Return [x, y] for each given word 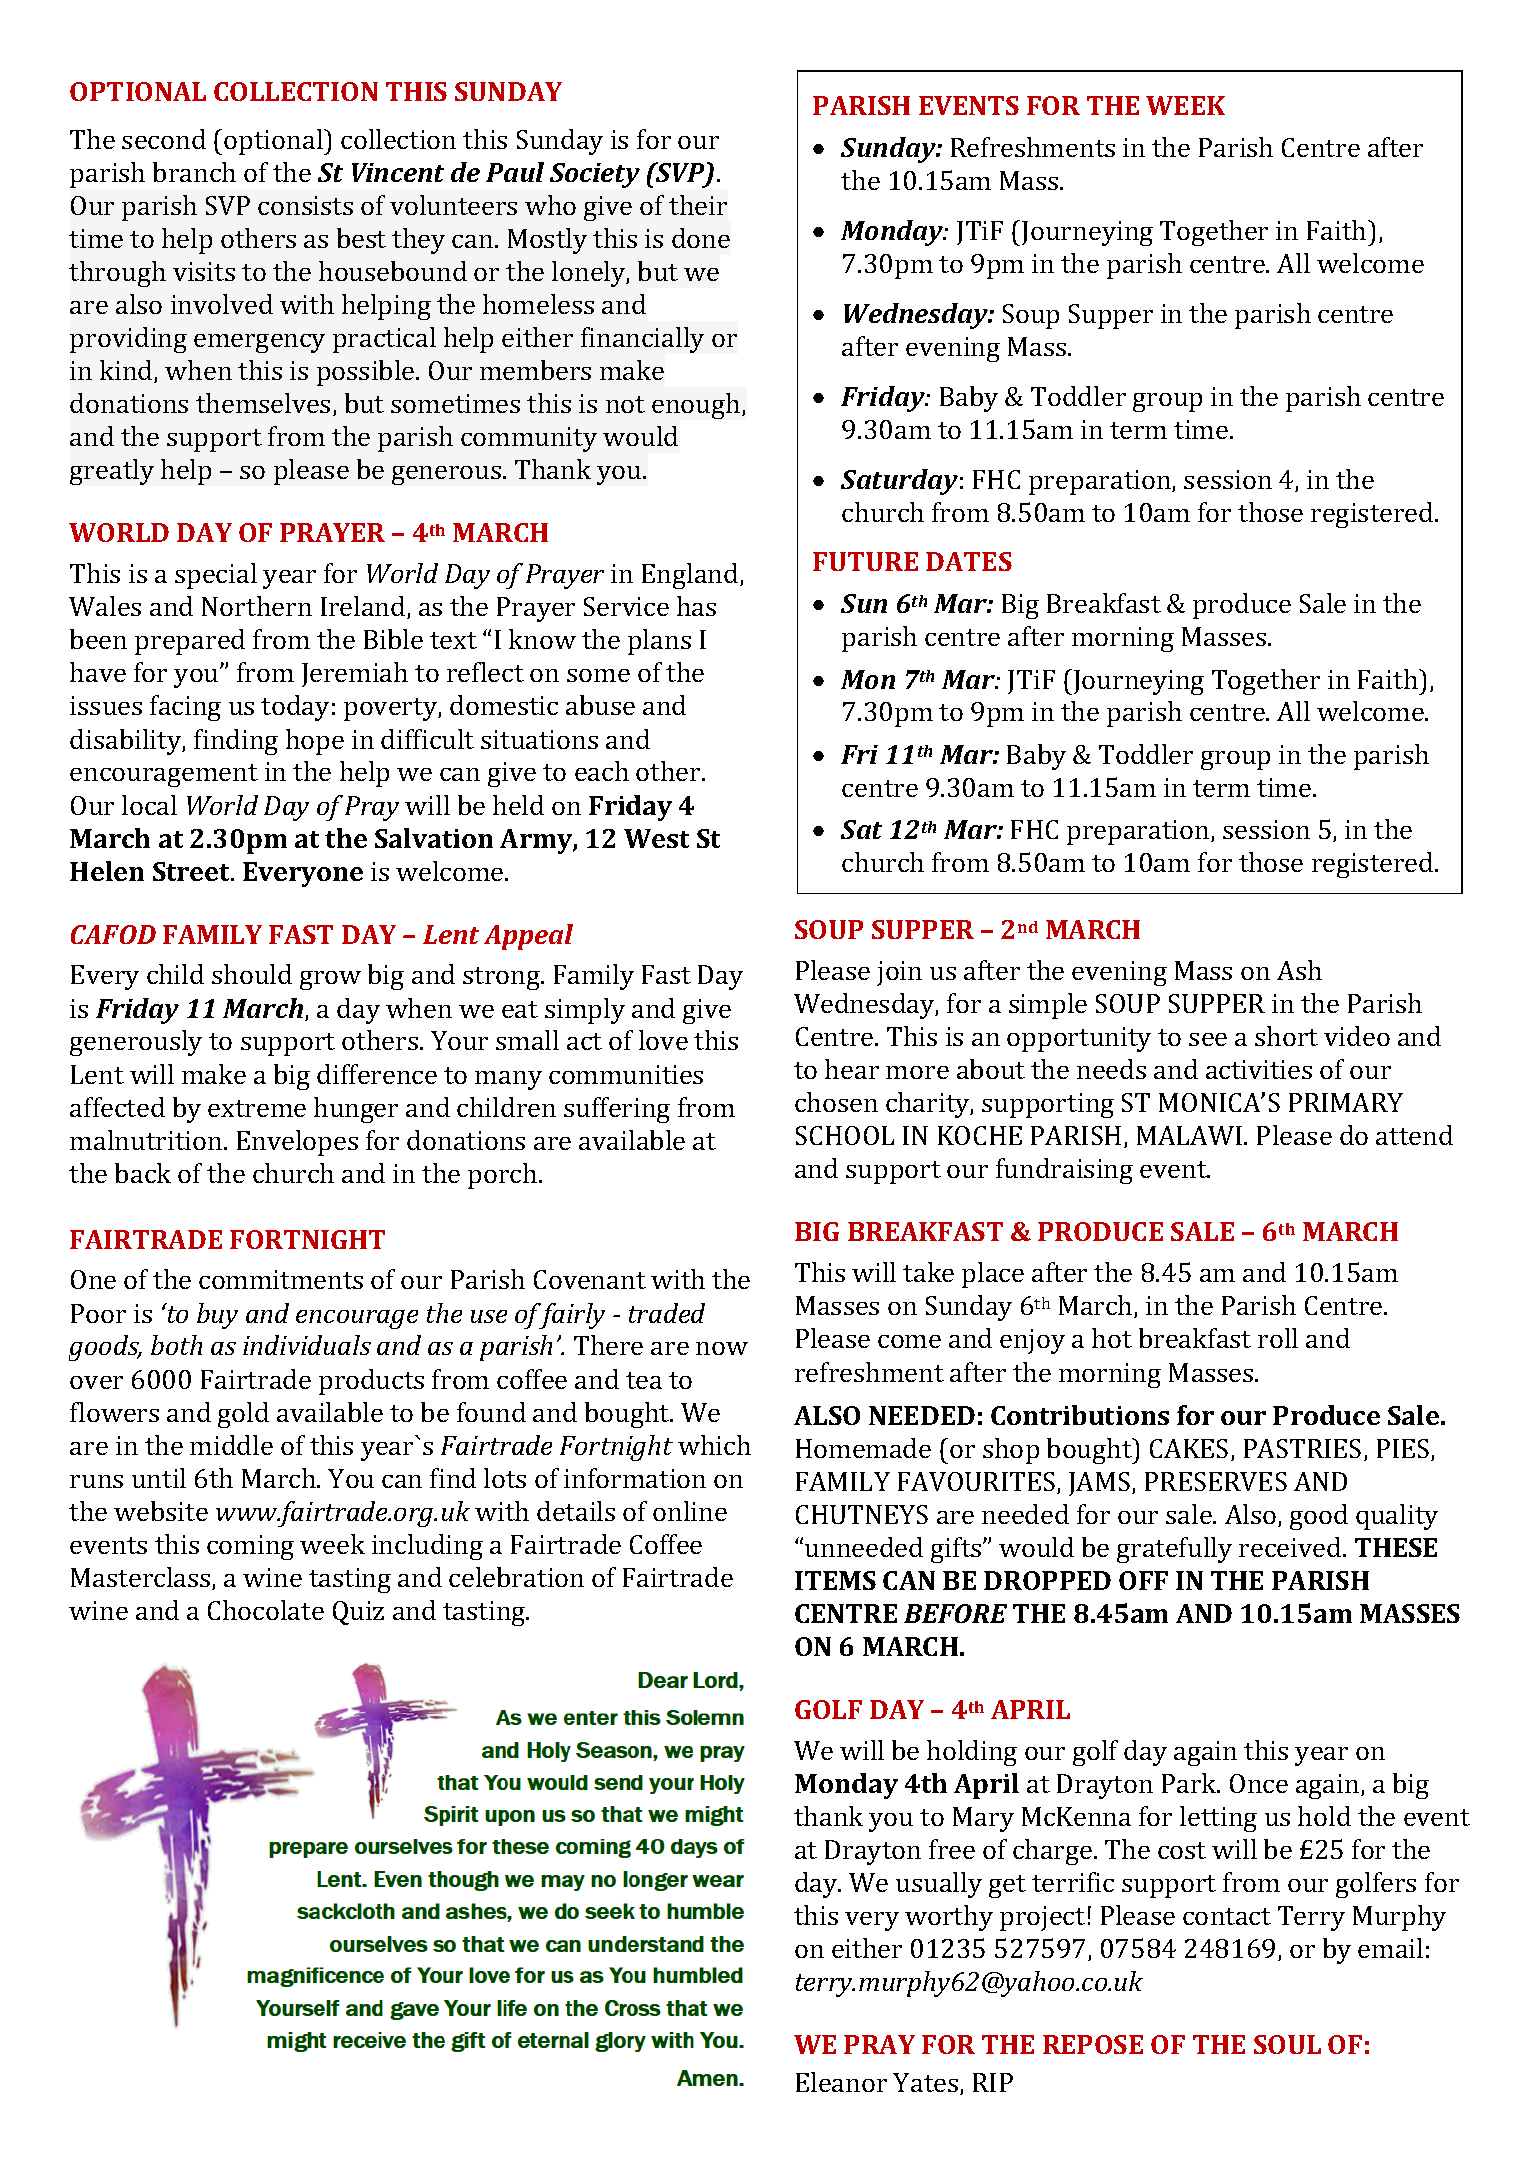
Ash [1299, 970]
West [656, 838]
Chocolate [266, 1610]
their [698, 205]
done [701, 238]
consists [305, 205]
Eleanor [841, 2082]
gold [243, 1415]
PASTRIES [1302, 1448]
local [149, 805]
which [714, 1445]
